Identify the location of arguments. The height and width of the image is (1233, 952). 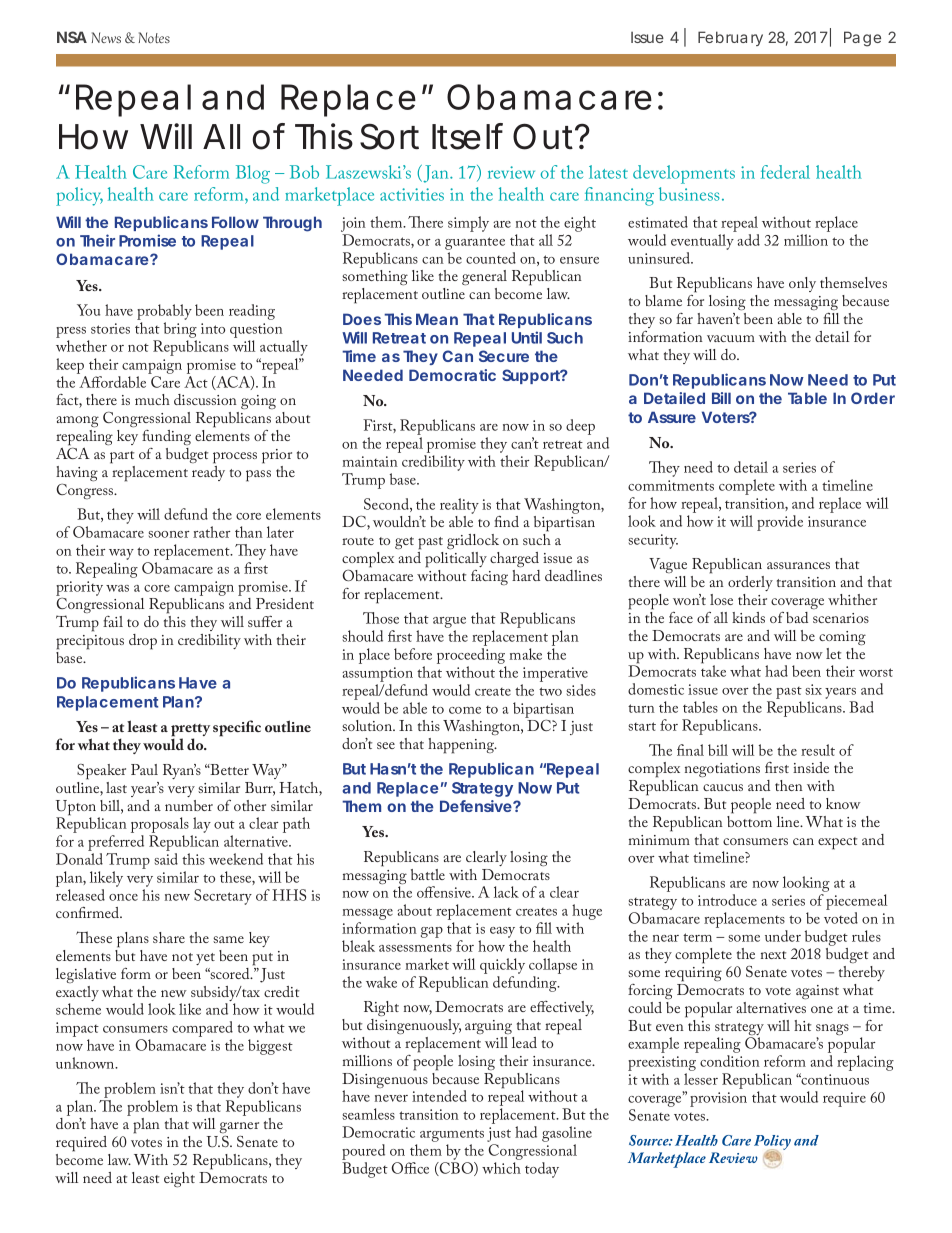
(452, 1135).
